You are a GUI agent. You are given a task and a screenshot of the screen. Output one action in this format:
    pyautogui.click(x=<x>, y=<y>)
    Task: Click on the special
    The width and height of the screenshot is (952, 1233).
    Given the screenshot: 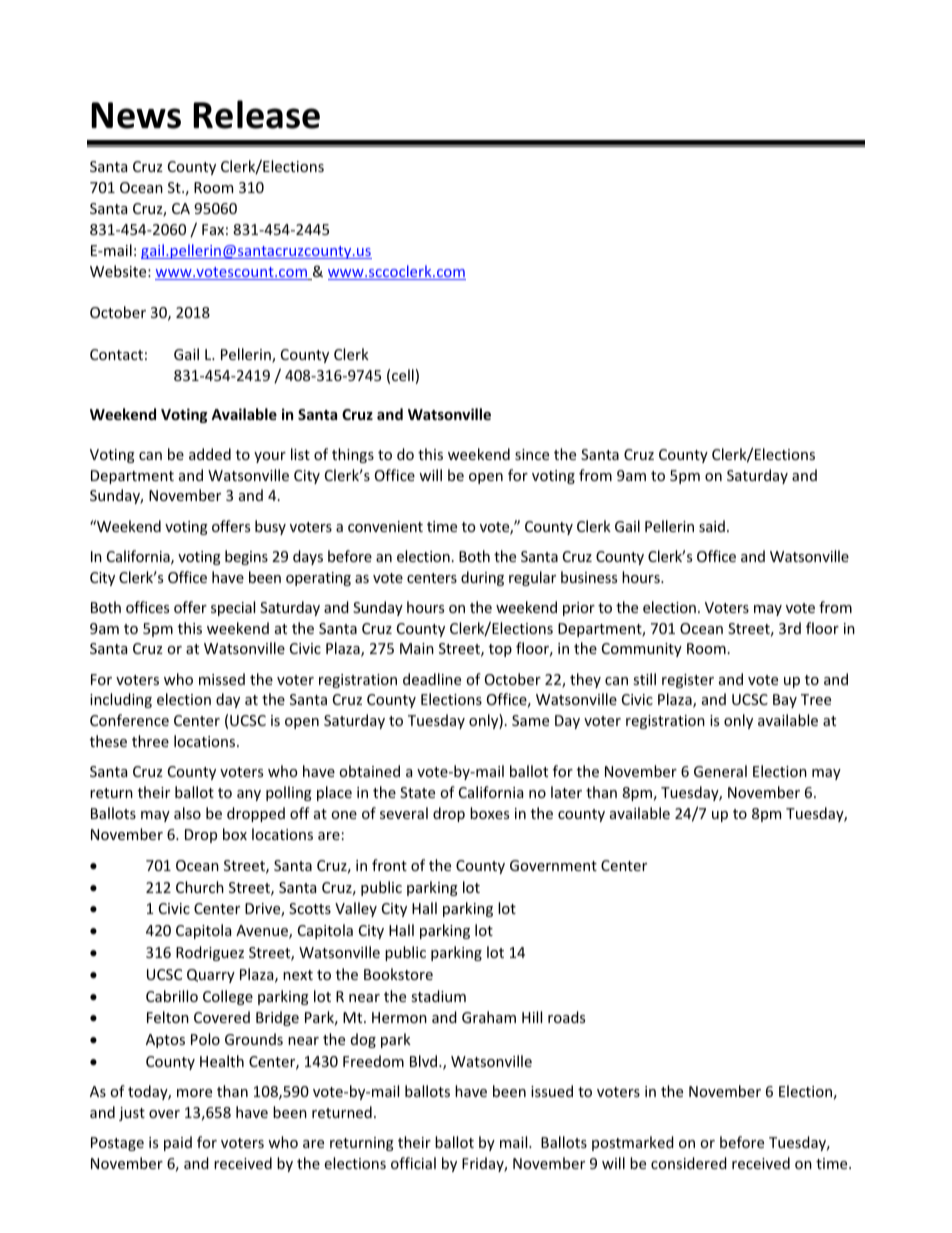 What is the action you would take?
    pyautogui.click(x=233, y=608)
